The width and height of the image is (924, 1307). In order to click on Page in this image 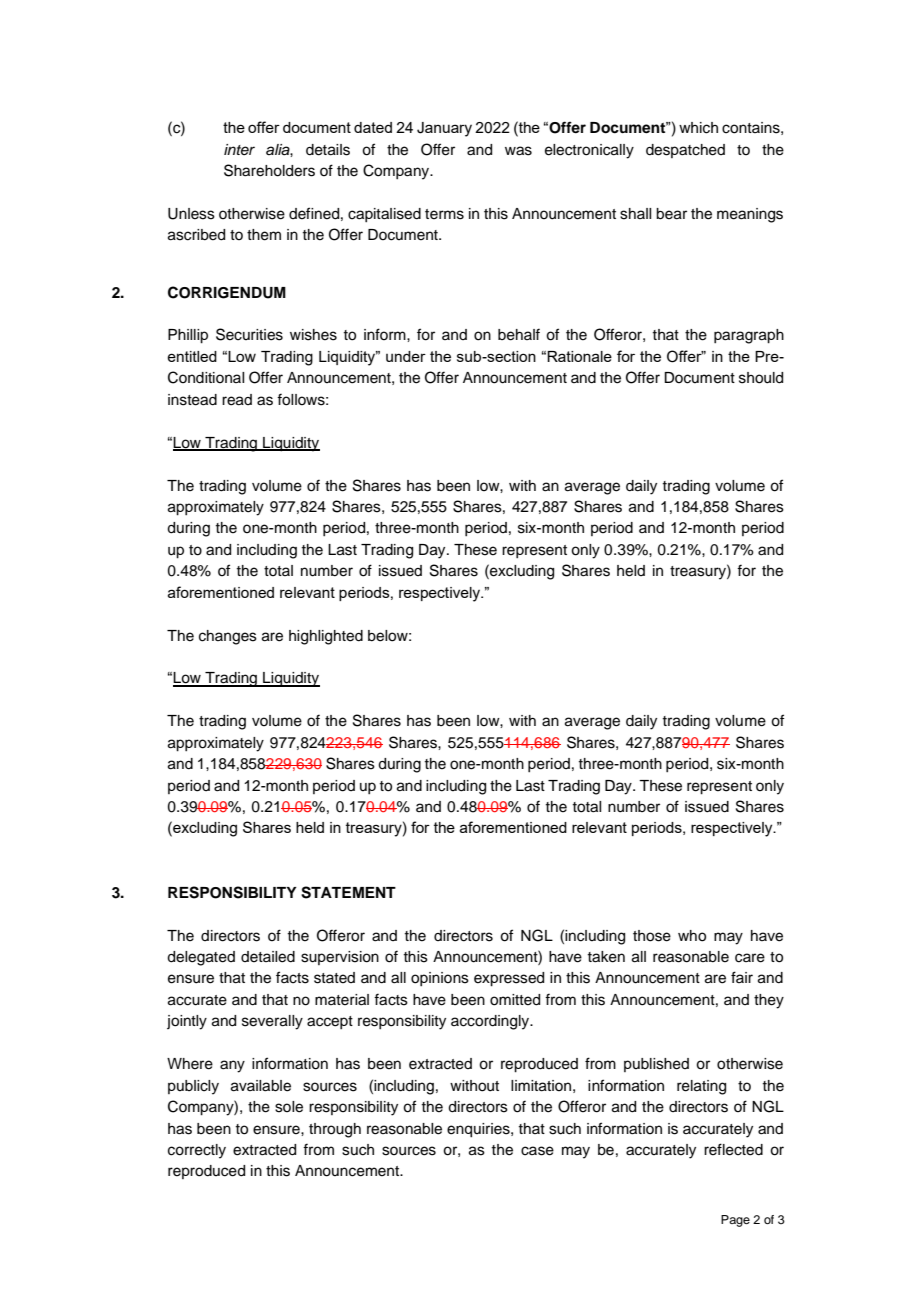, I will do `click(735, 1221)`.
